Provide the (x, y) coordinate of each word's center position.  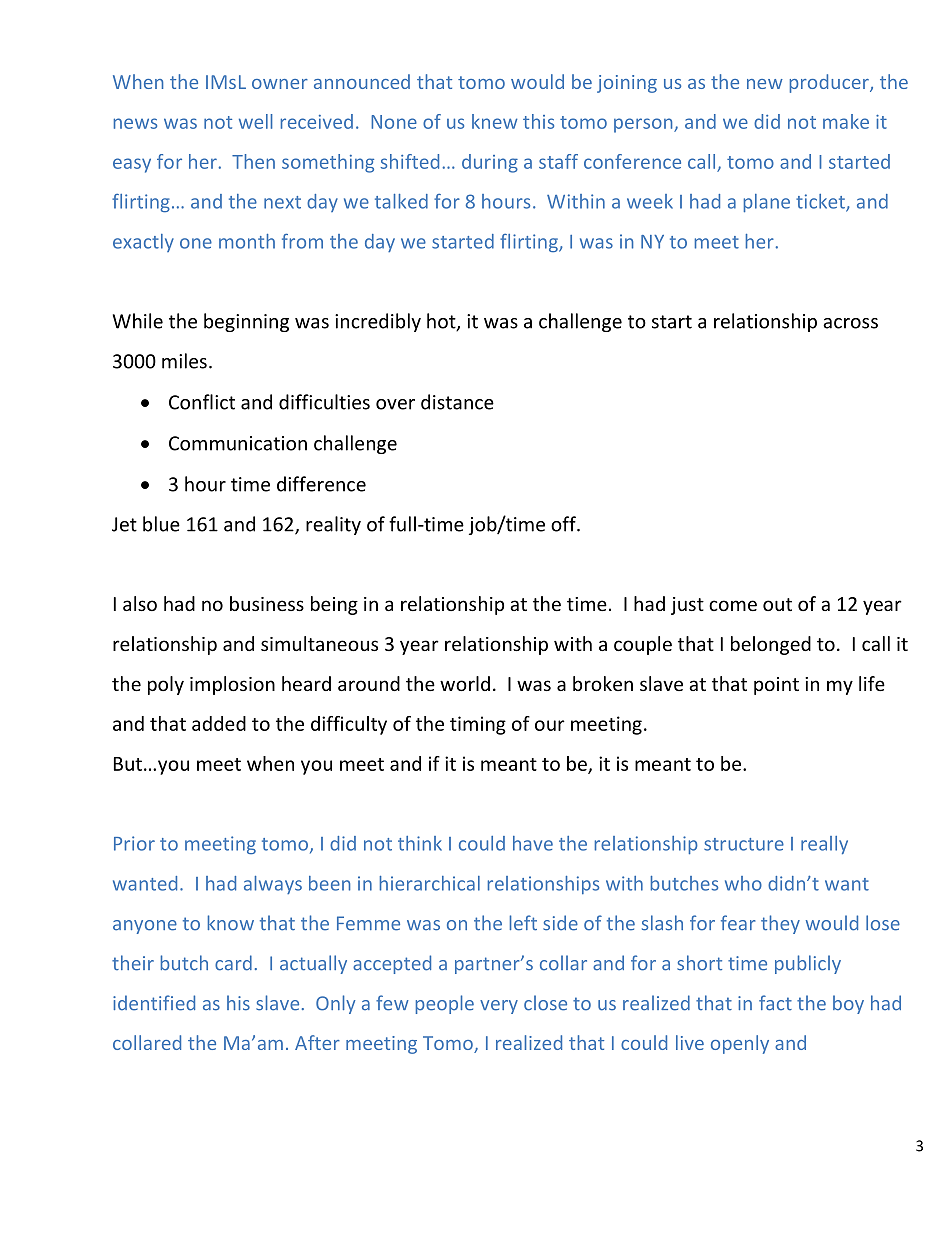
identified (154, 1003)
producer (830, 83)
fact (775, 1003)
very (499, 1007)
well (255, 121)
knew (494, 121)
